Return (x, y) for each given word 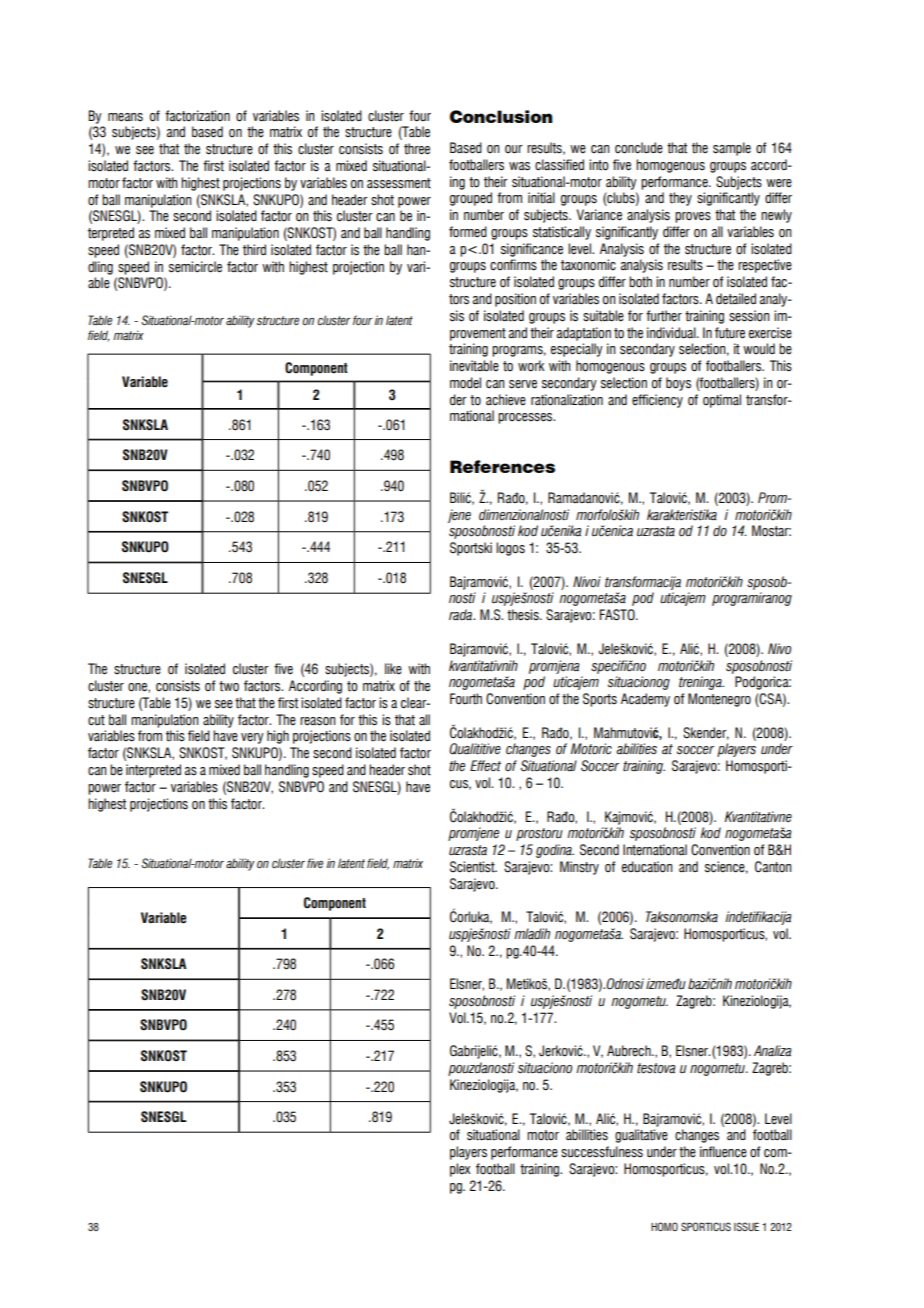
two (229, 686)
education (647, 867)
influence (723, 1152)
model (465, 382)
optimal (722, 401)
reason (318, 721)
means (125, 117)
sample (732, 149)
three (417, 149)
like (393, 669)
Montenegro (719, 700)
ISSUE (746, 1226)
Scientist (473, 867)
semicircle (195, 267)
